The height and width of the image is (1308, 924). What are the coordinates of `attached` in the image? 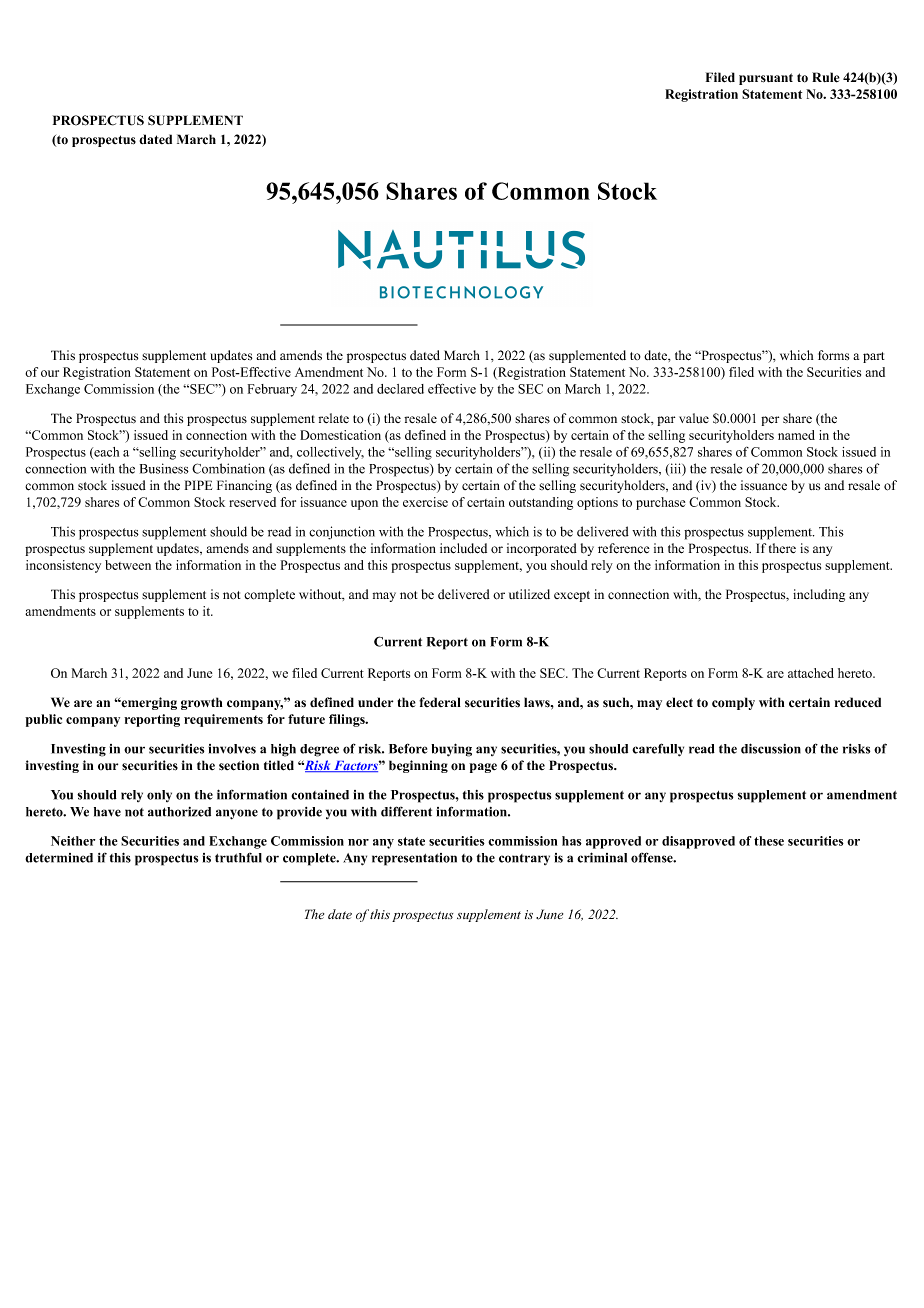 It's located at (811, 673).
